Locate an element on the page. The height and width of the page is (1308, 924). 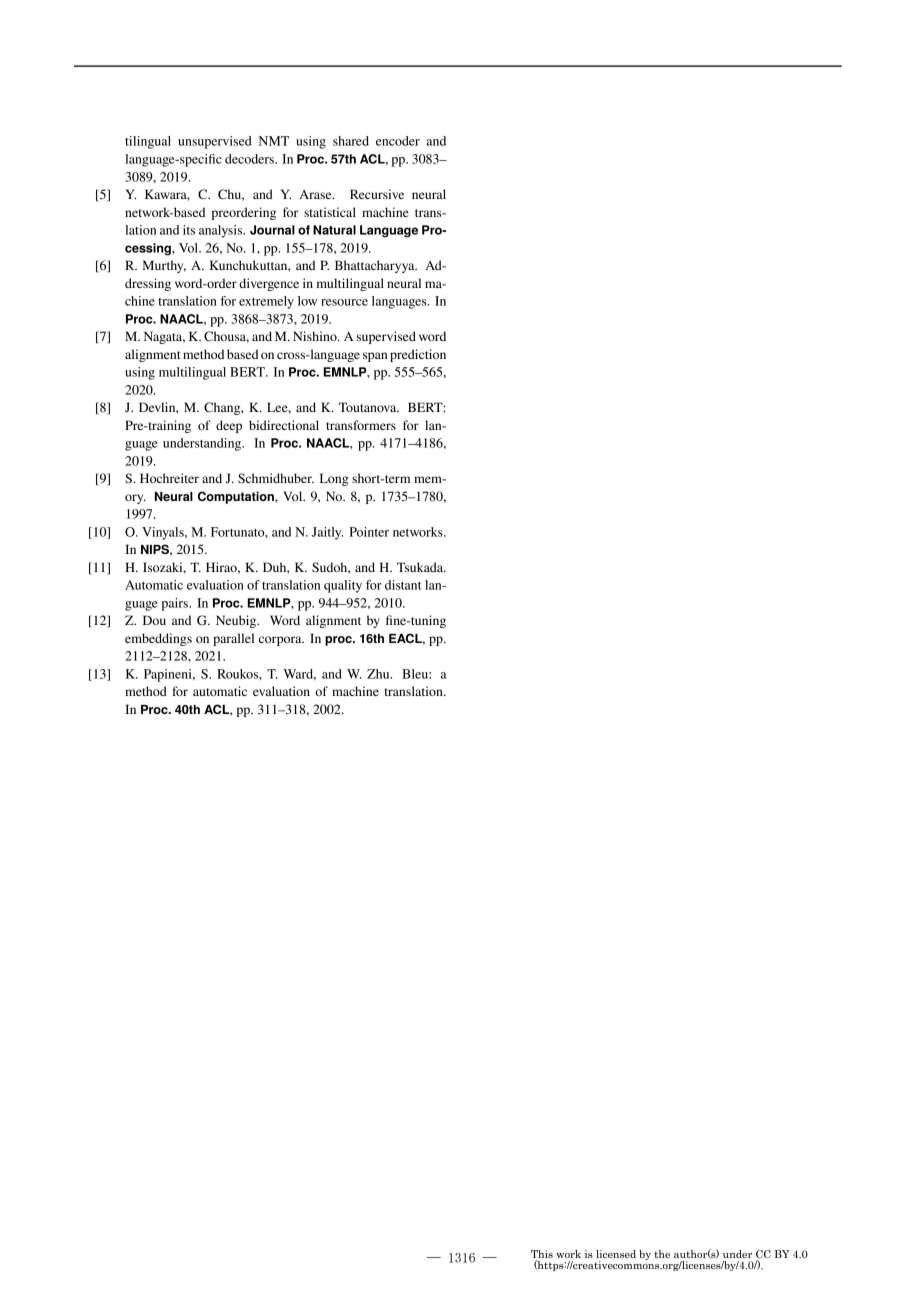
parallel is located at coordinates (233, 639).
